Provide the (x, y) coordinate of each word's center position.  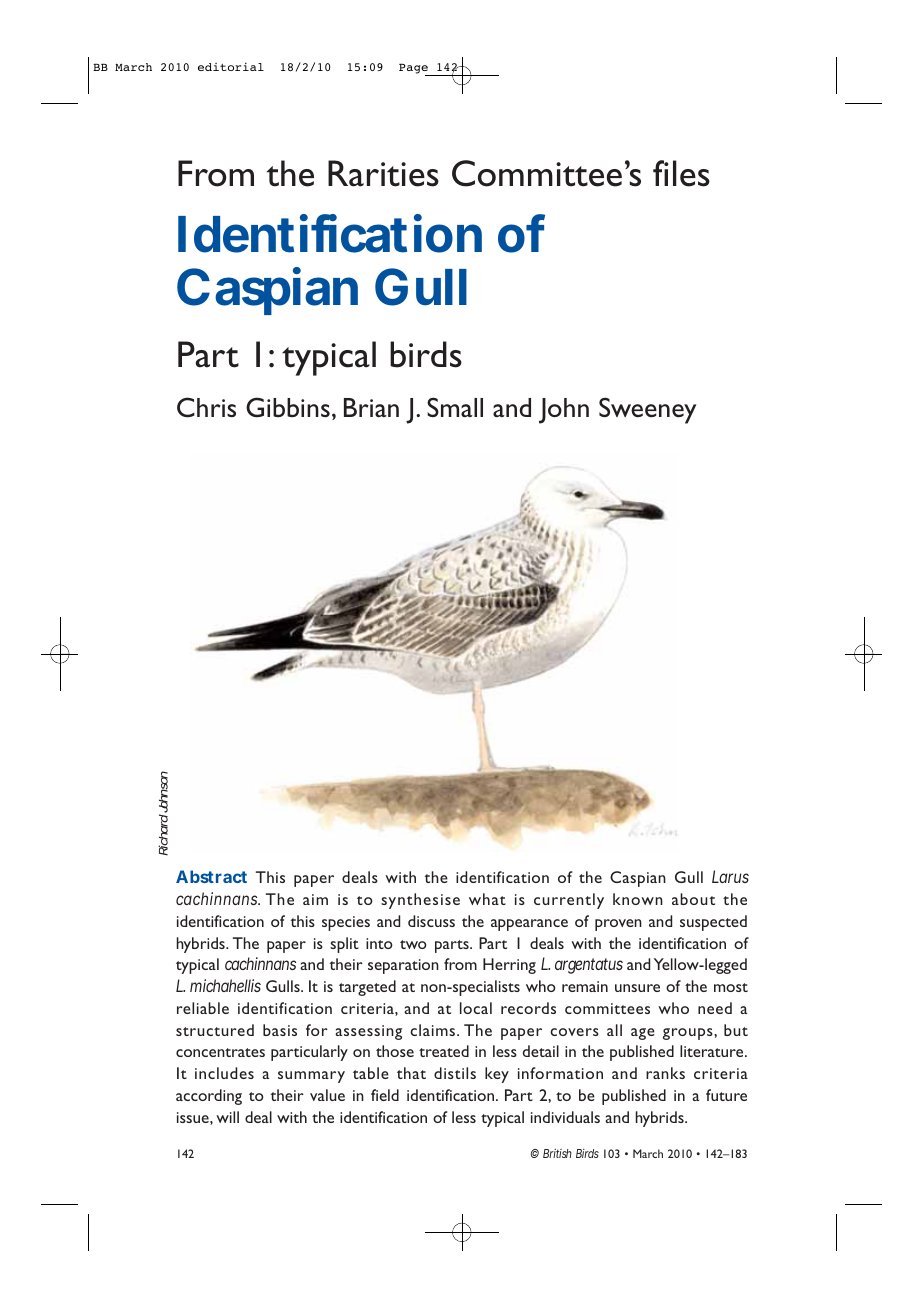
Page (414, 69)
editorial (231, 66)
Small (455, 407)
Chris (206, 407)
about (693, 899)
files (681, 173)
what (487, 899)
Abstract (211, 876)
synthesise (420, 901)
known (638, 899)
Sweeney (647, 410)
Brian (371, 407)
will (227, 1117)
